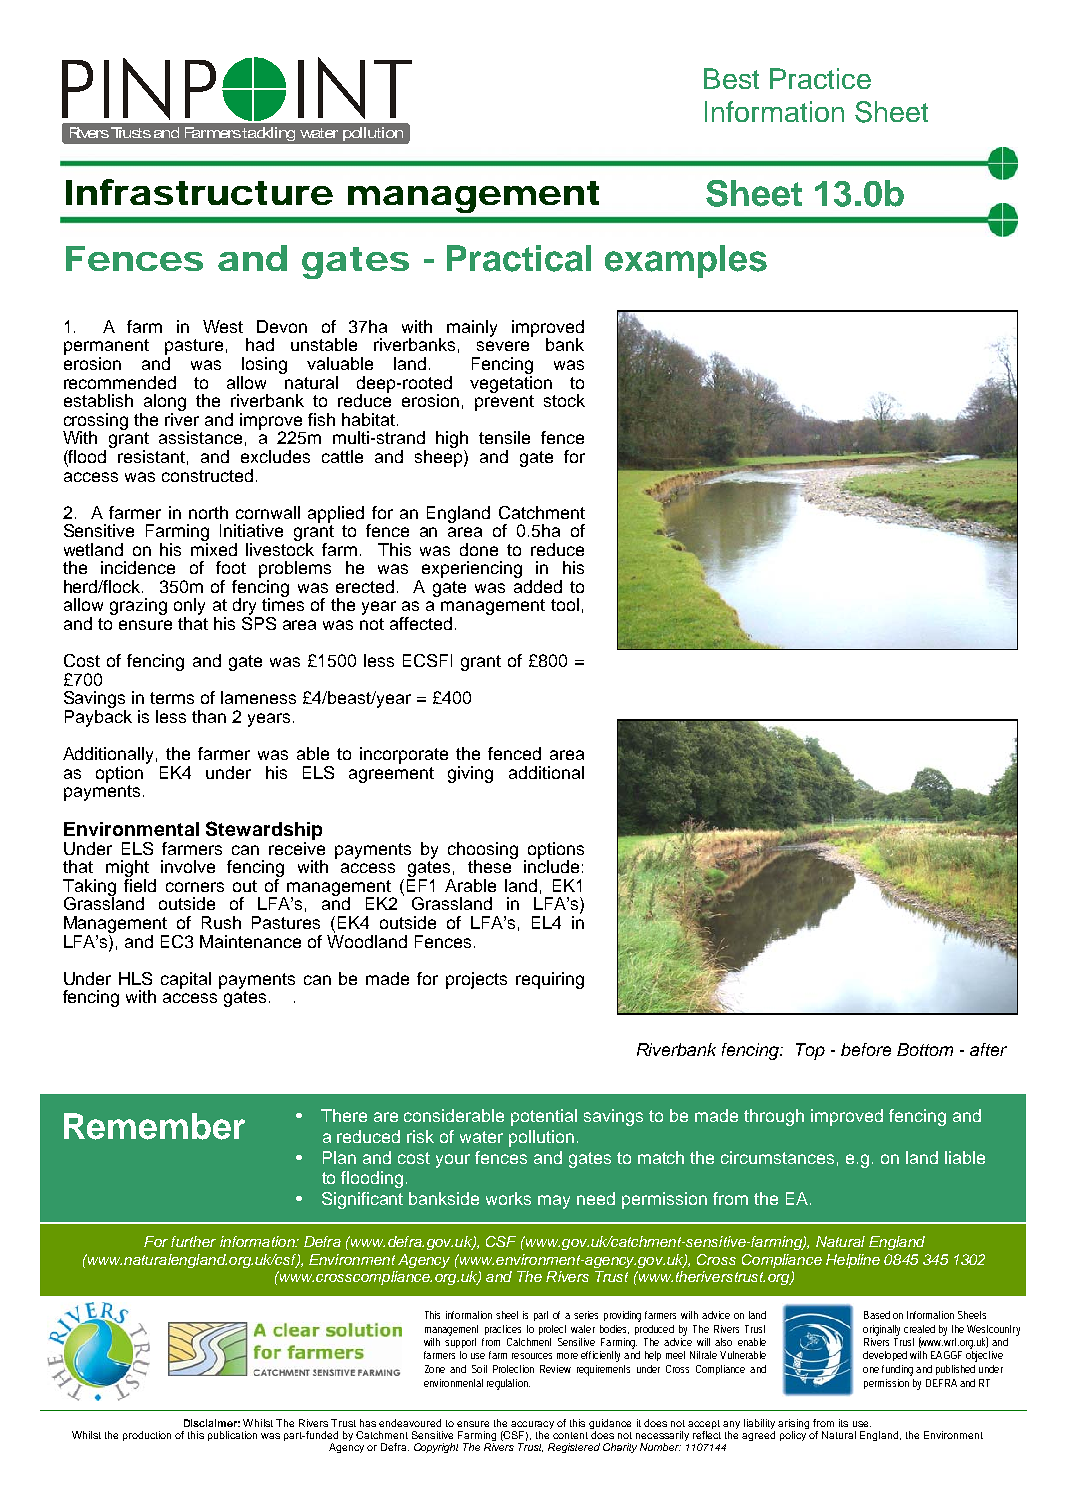 This page has height=1511, width=1068. What do you see at coordinates (731, 78) in the page?
I see `Best` at bounding box center [731, 78].
